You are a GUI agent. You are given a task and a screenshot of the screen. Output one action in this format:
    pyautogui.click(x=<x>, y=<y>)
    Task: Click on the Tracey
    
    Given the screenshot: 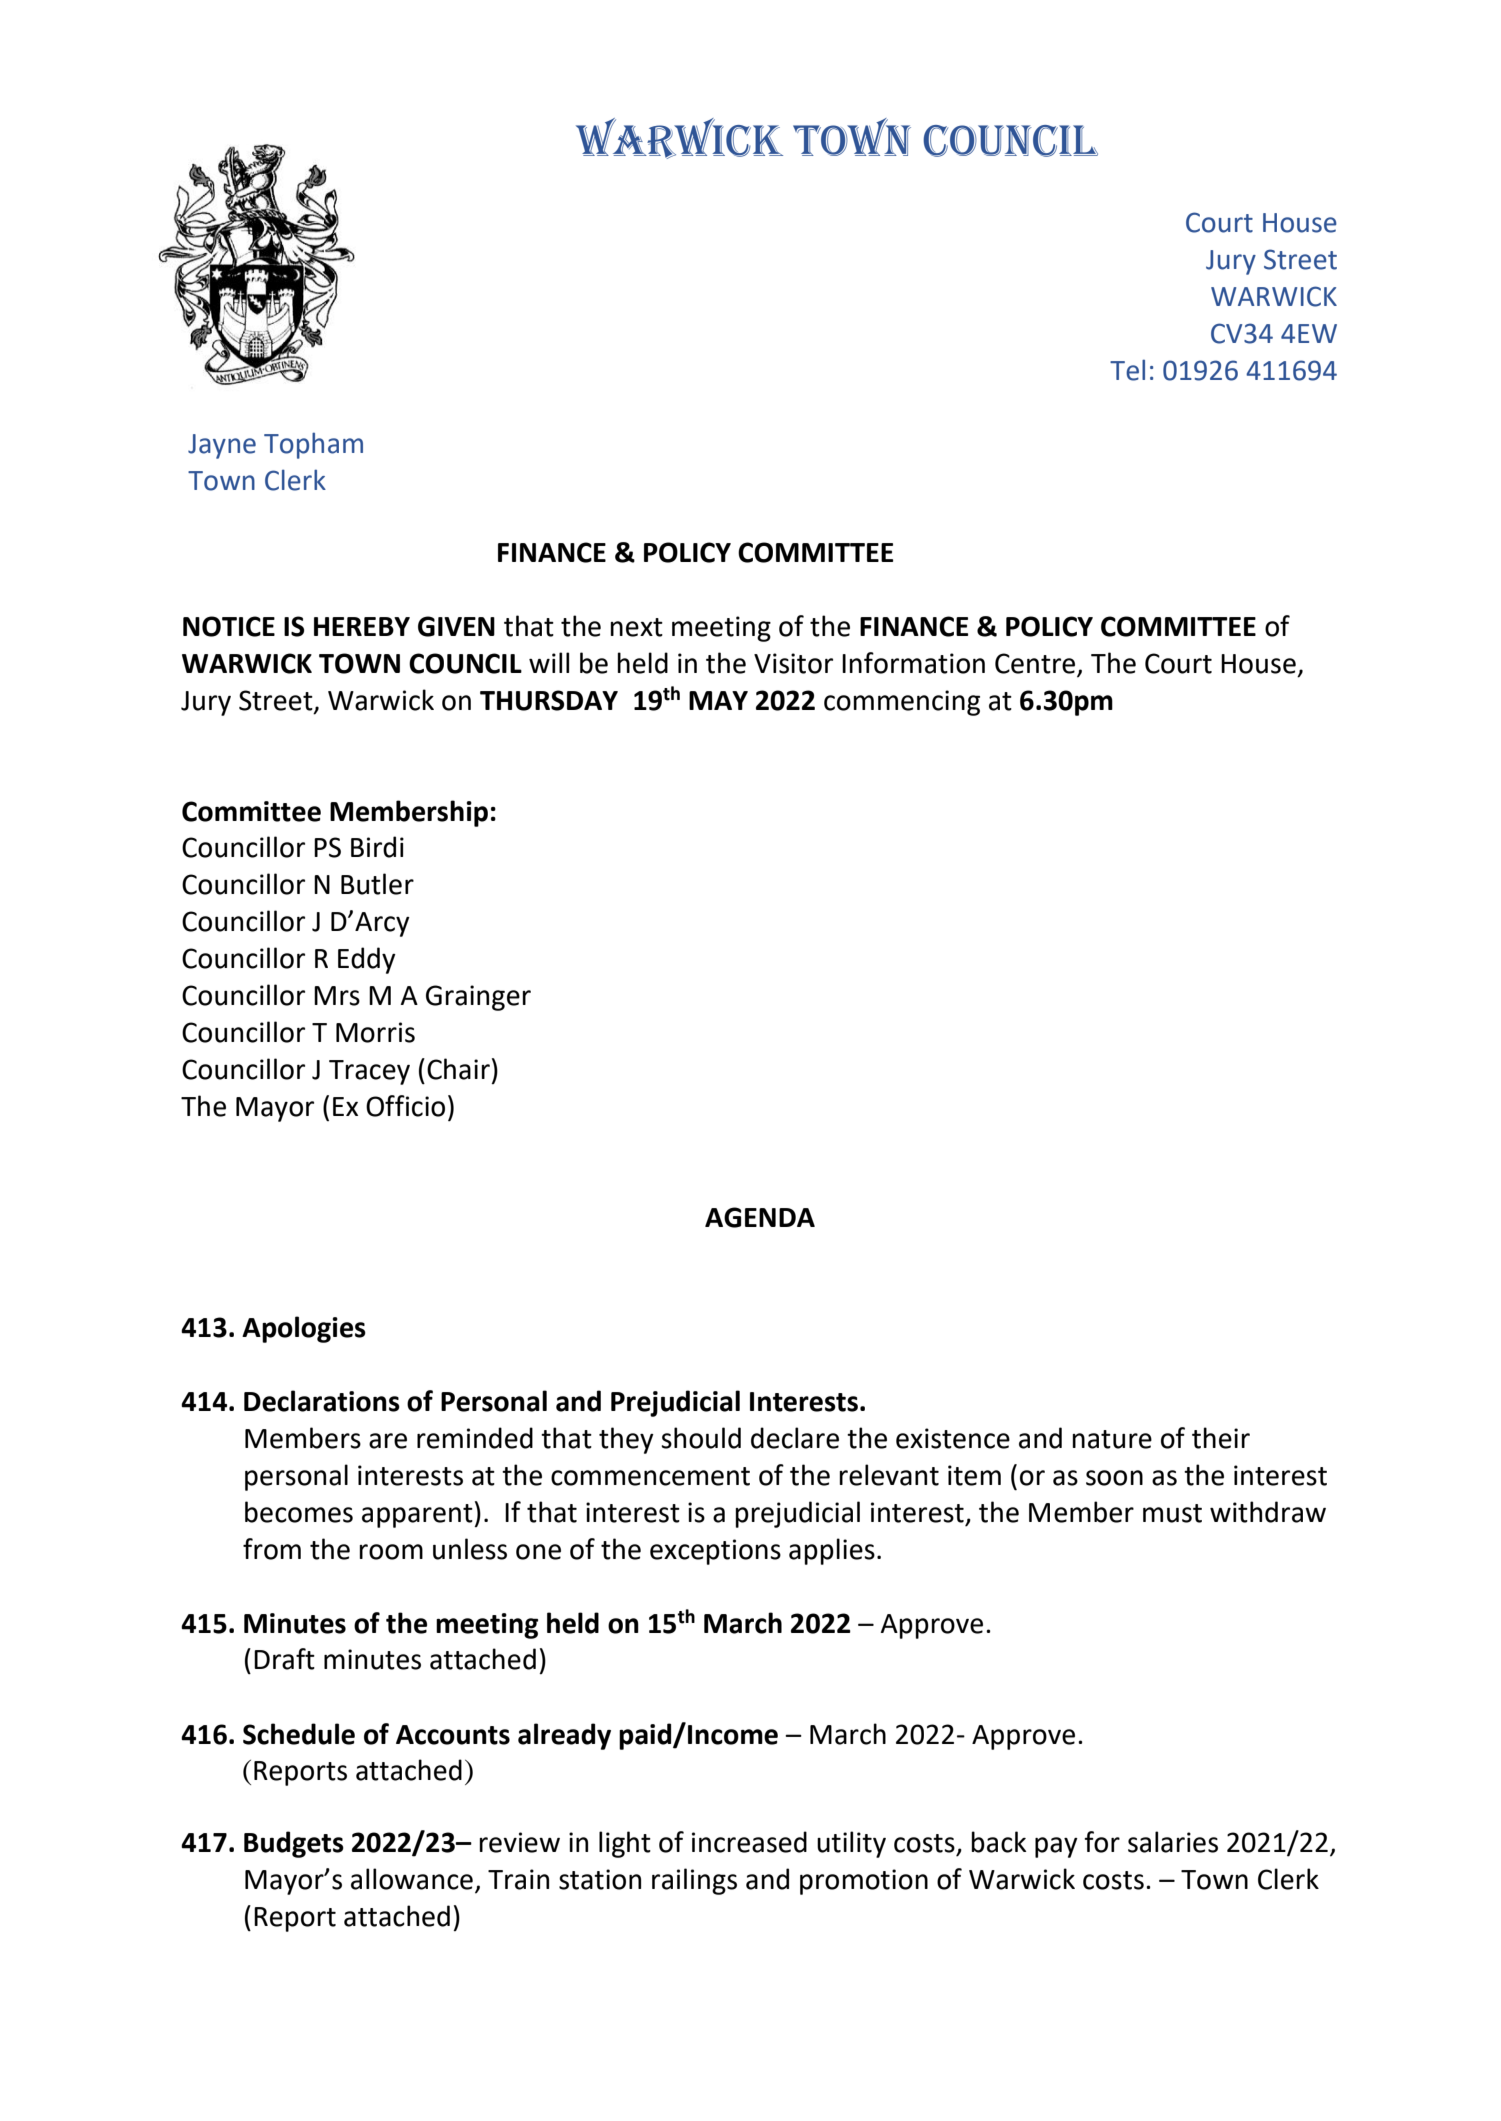 What is the action you would take?
    pyautogui.click(x=369, y=1072)
